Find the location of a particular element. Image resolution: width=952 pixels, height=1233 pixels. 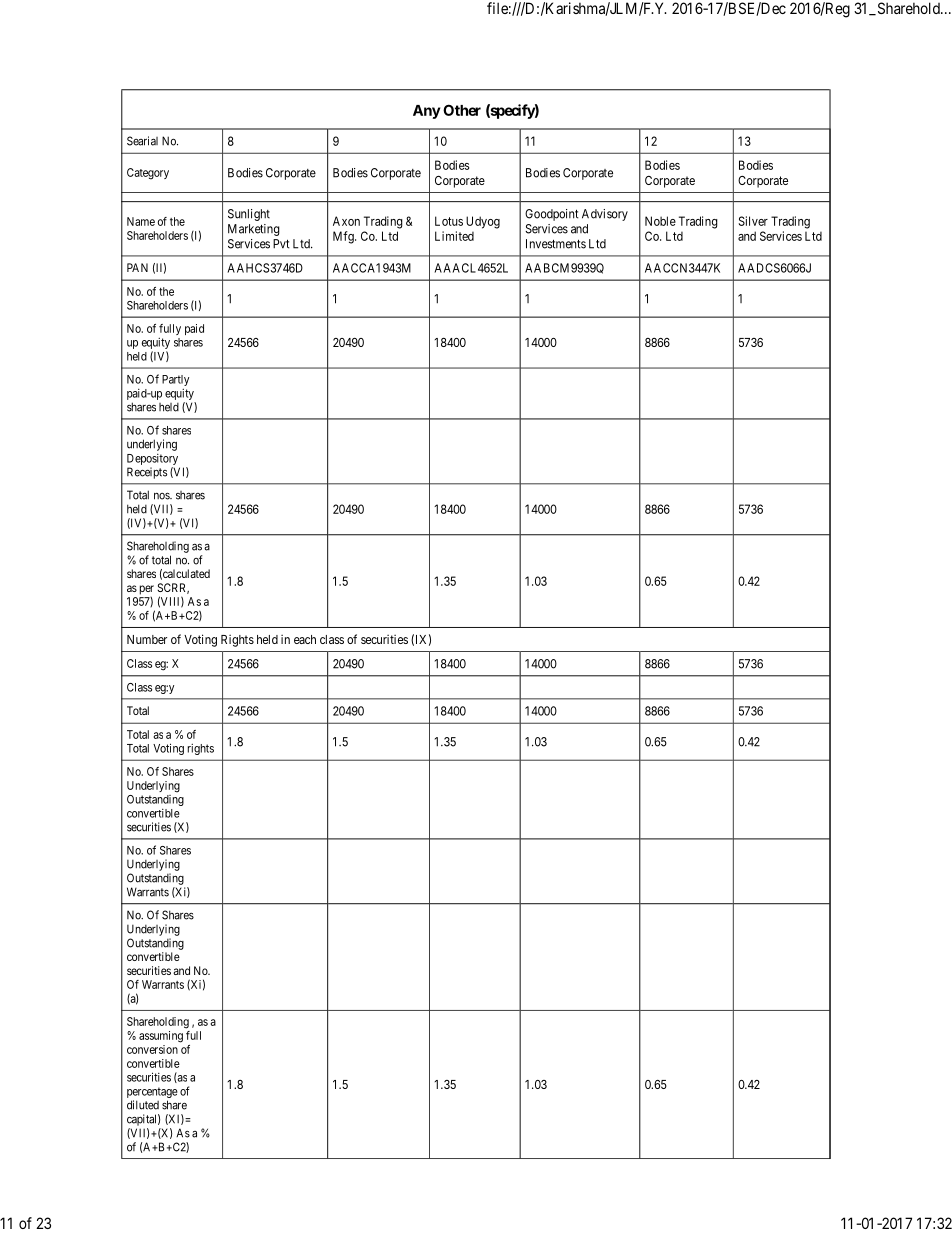

Category is located at coordinates (148, 174).
